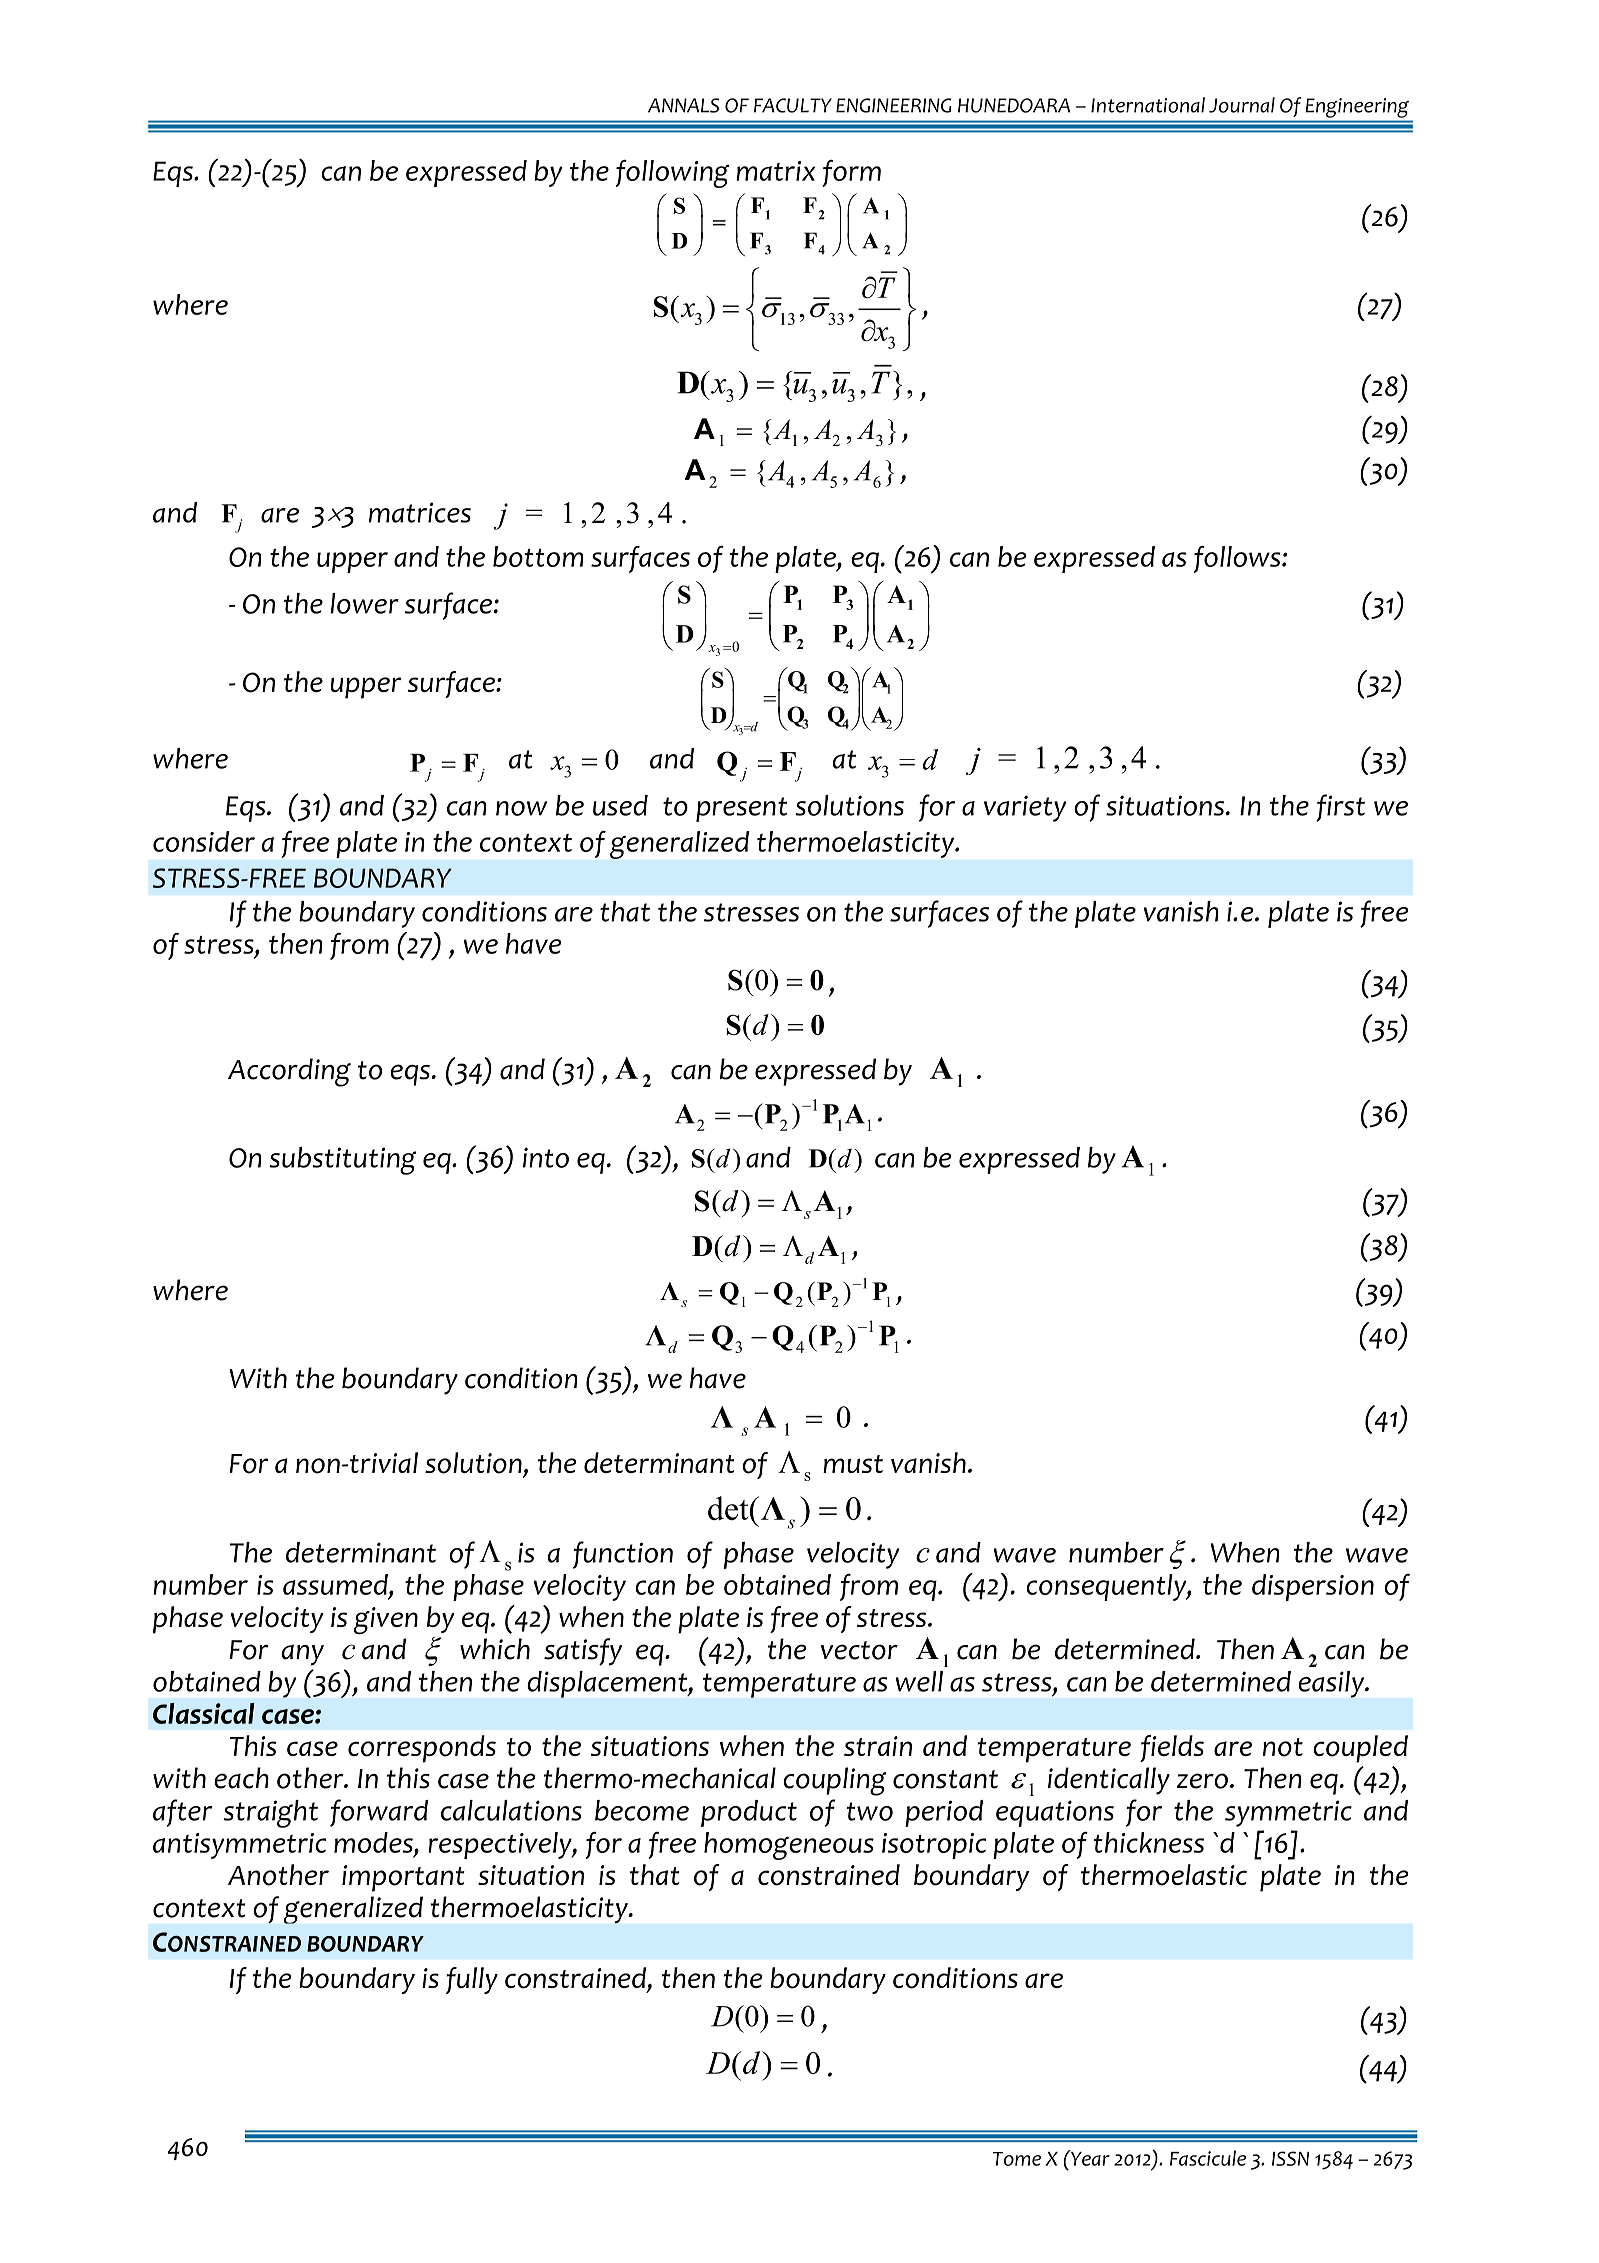 The height and width of the image is (2263, 1599). Describe the element at coordinates (472, 1980) in the image. I see `fully` at that location.
